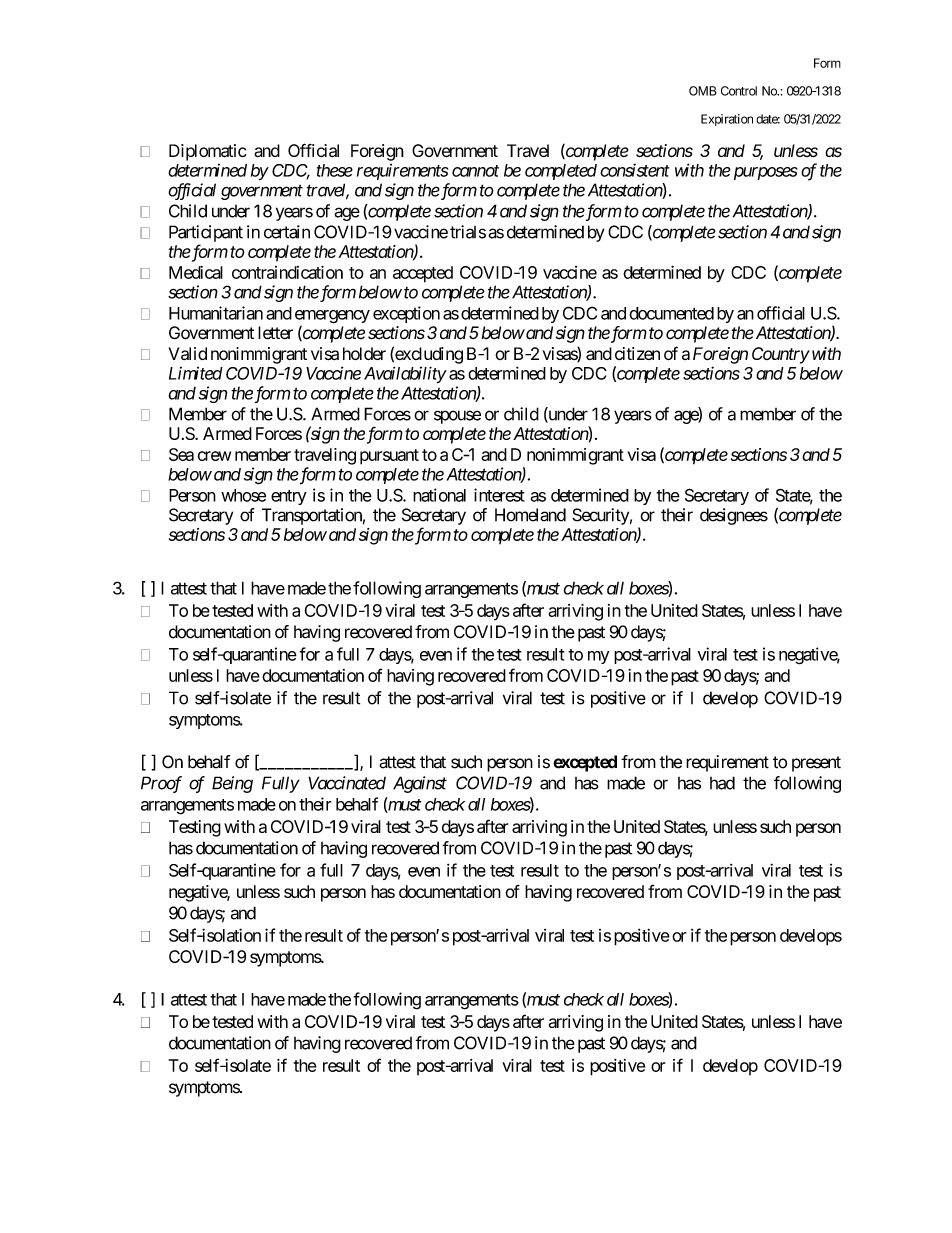  Describe the element at coordinates (232, 784) in the screenshot. I see `Being` at that location.
